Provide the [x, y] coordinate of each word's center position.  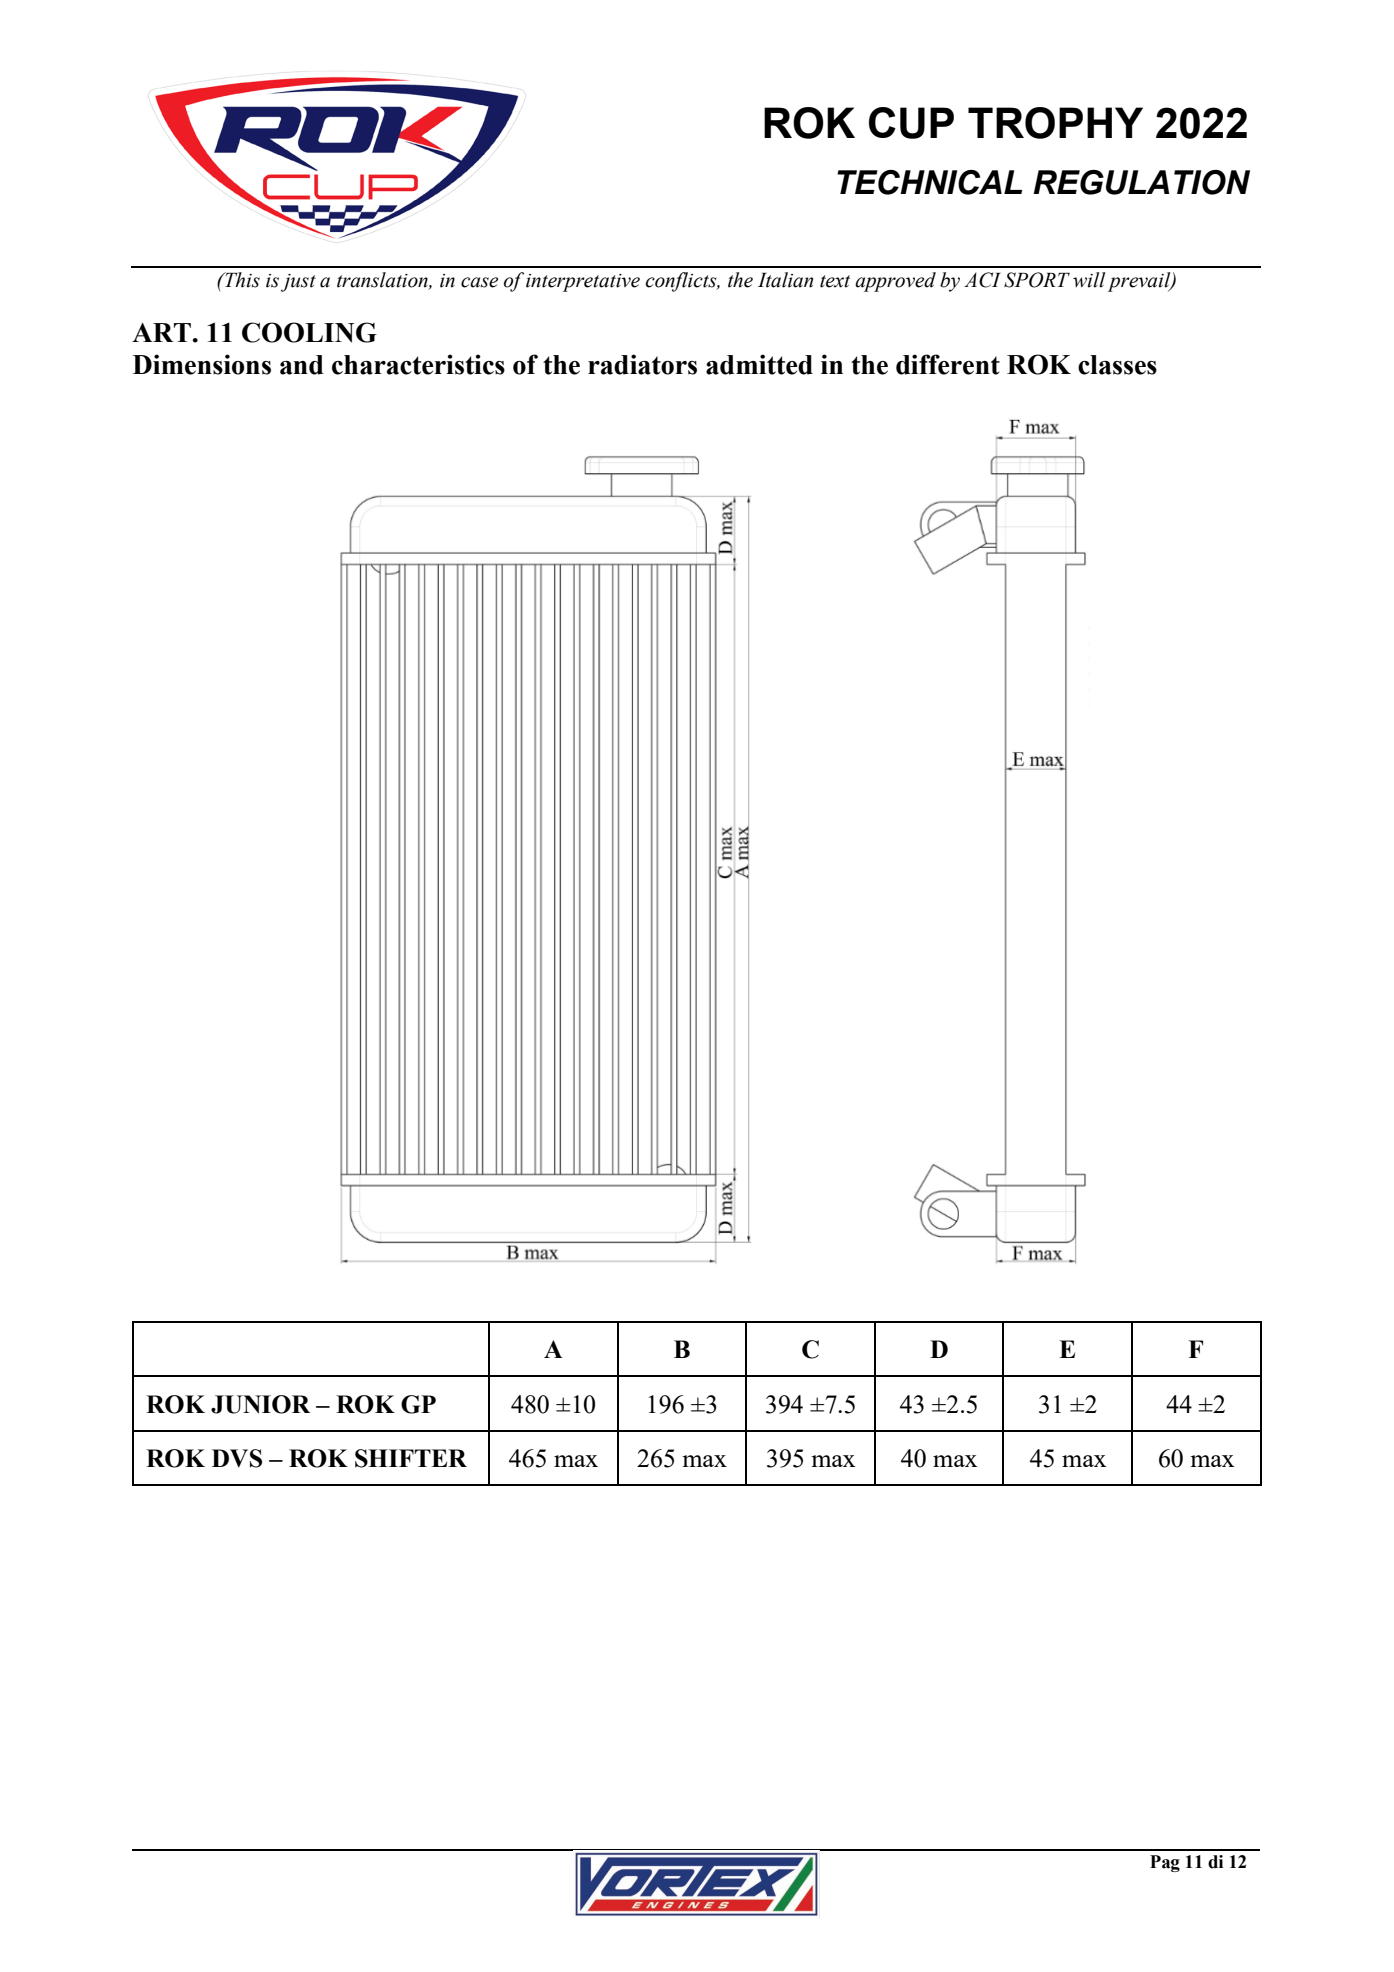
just [298, 283]
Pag [1165, 1863]
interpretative [583, 283]
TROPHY [1055, 123]
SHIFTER [411, 1458]
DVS [237, 1458]
